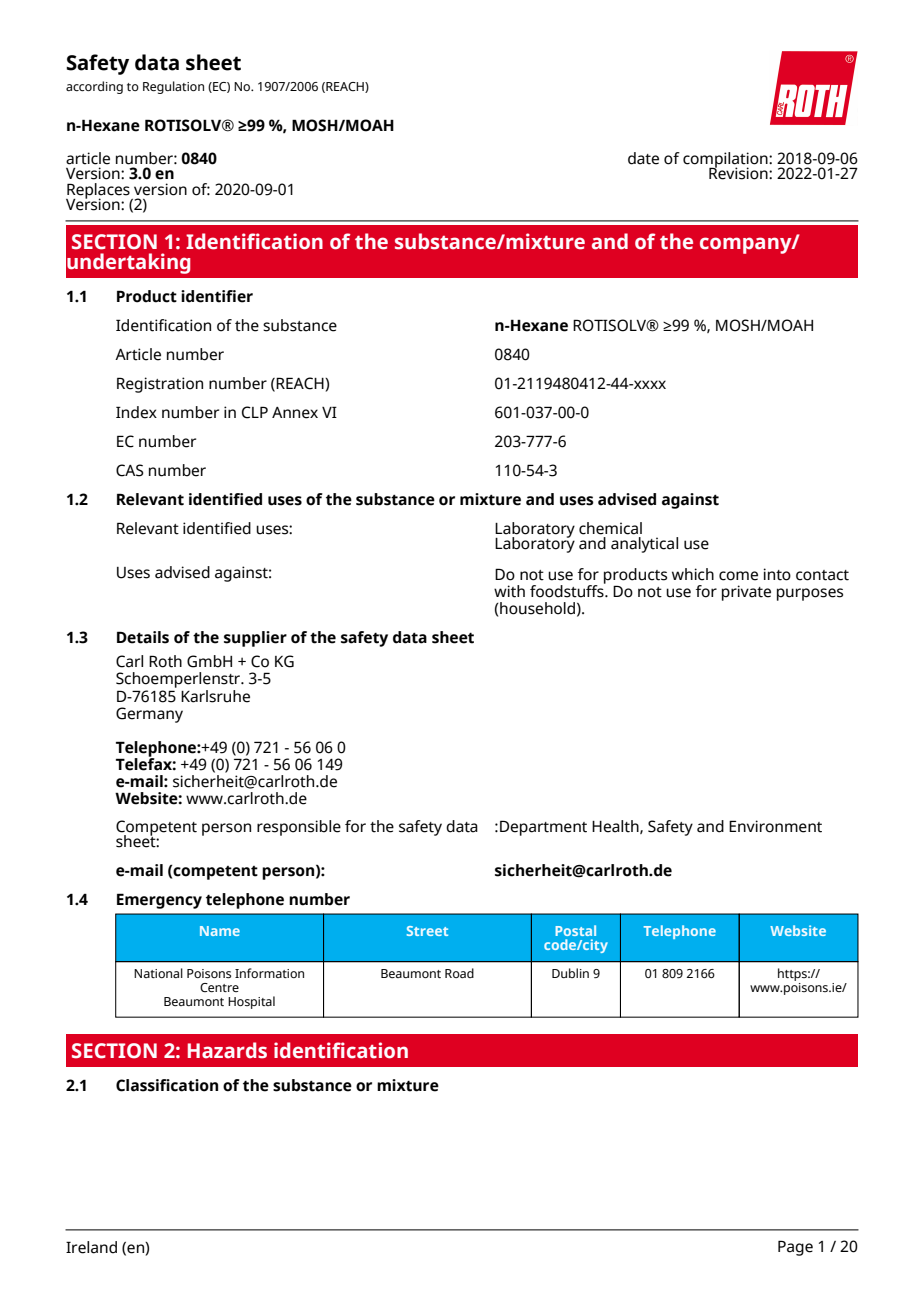 The height and width of the screenshot is (1308, 924). I want to click on come, so click(738, 576).
